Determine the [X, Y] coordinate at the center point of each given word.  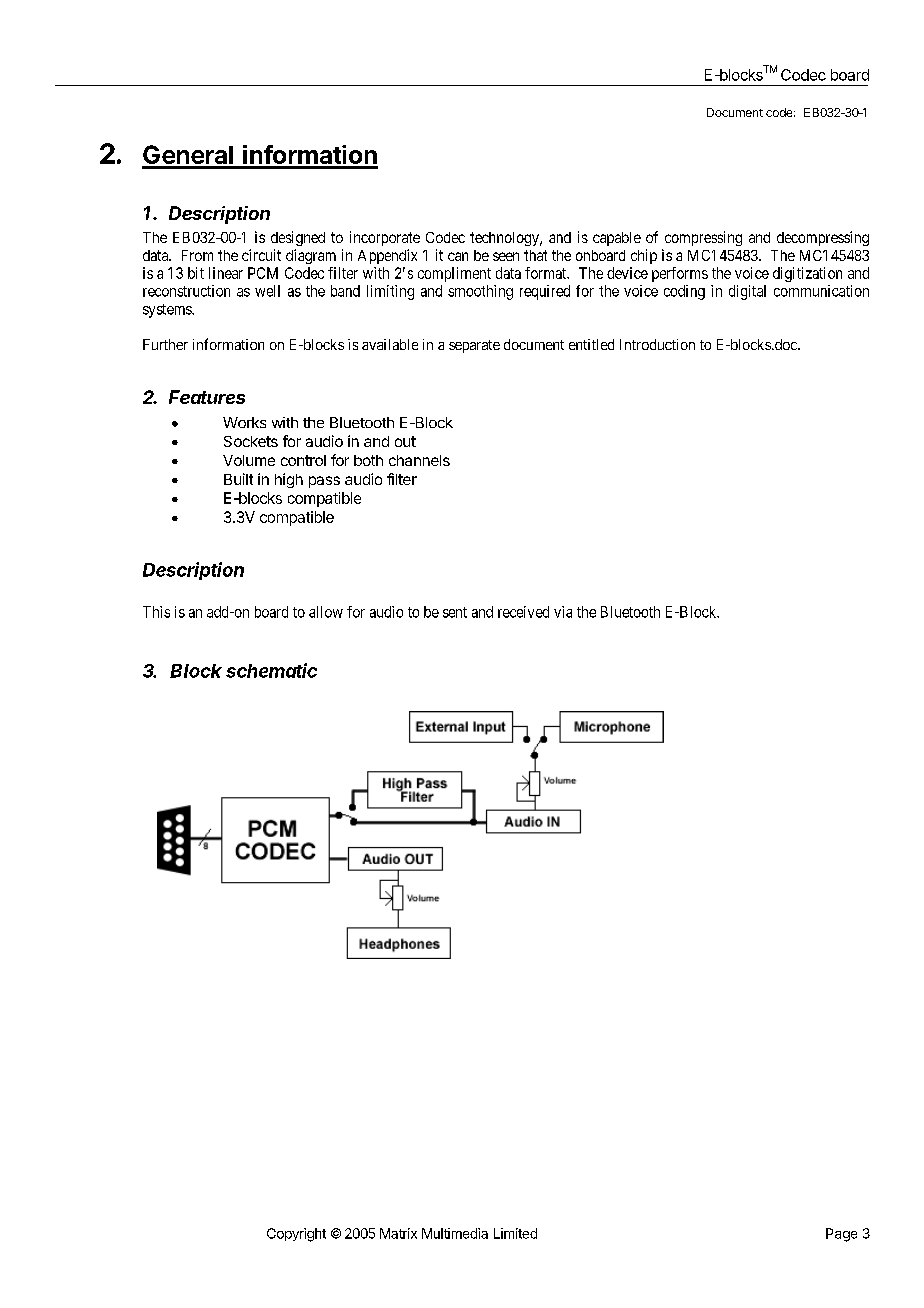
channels [419, 460]
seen [506, 256]
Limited [515, 1233]
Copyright [296, 1235]
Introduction [657, 344]
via [563, 612]
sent [455, 612]
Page [841, 1235]
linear [226, 273]
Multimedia [455, 1233]
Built [238, 479]
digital [747, 292]
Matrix [398, 1233]
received [523, 612]
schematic [271, 670]
